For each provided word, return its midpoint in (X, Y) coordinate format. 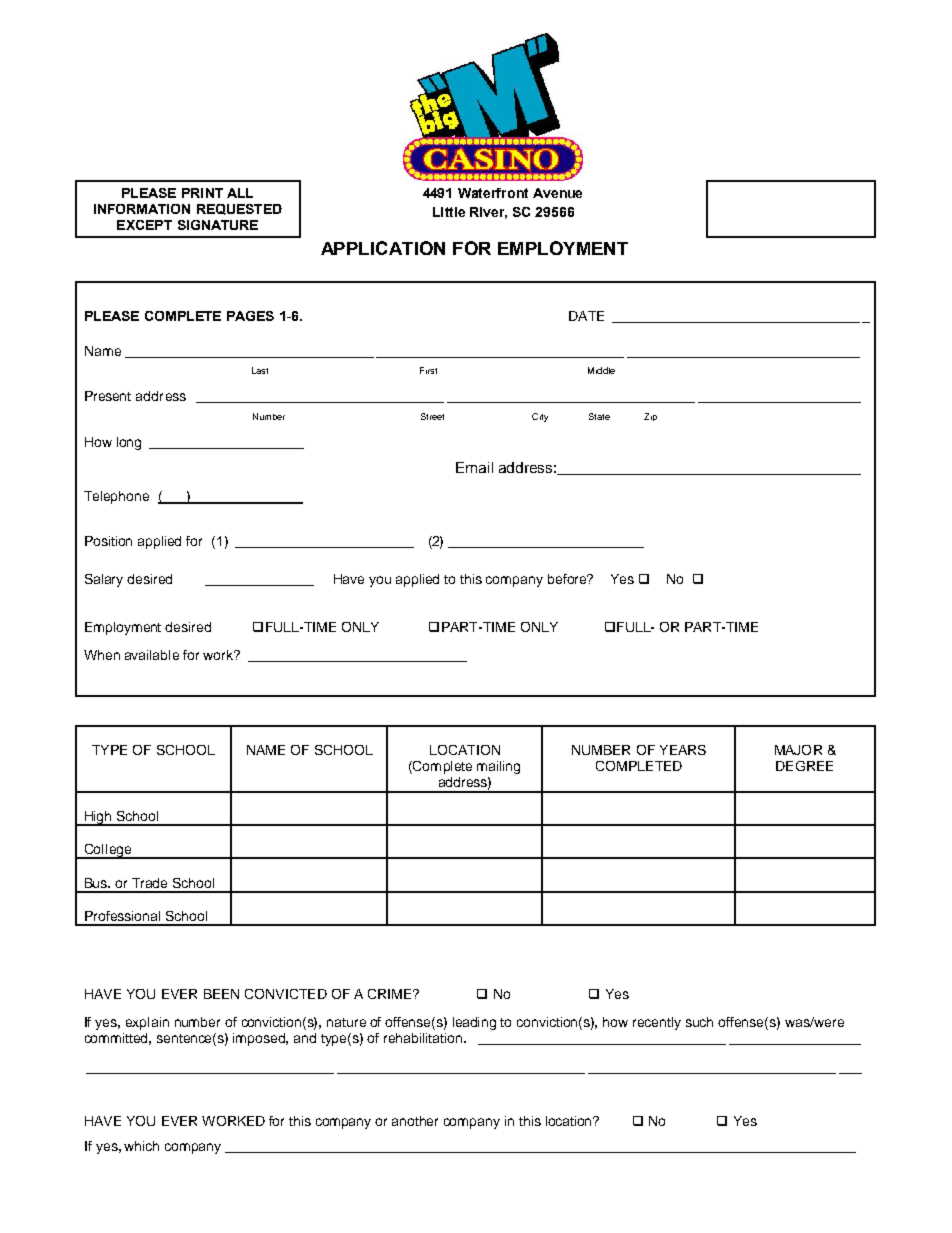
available (152, 655)
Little (449, 212)
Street (432, 416)
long (129, 443)
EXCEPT (144, 225)
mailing (498, 767)
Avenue (557, 193)
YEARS (683, 750)
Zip (650, 417)
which (141, 1146)
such (699, 1022)
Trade (149, 883)
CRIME (391, 994)
